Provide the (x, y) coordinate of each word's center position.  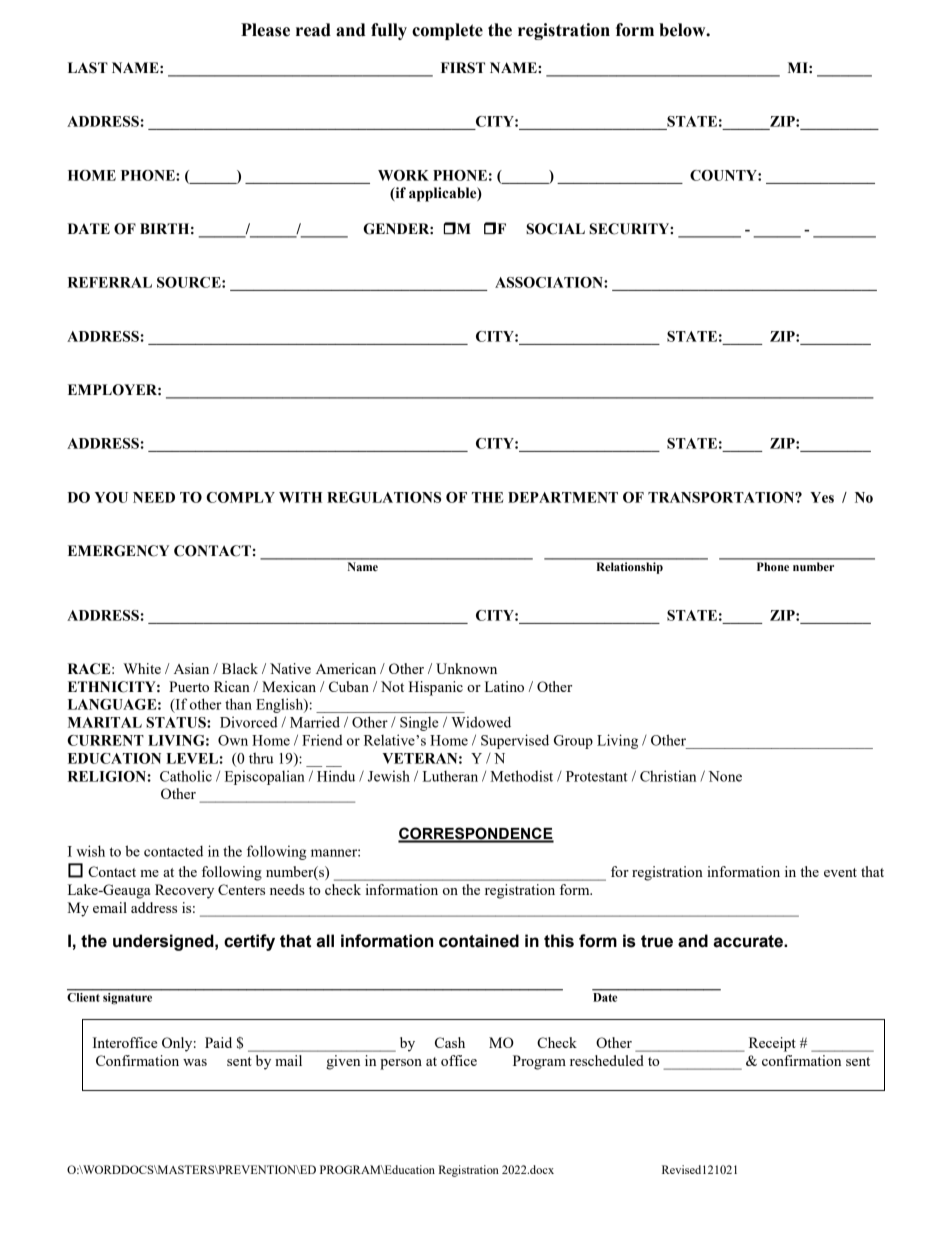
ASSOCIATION (550, 282)
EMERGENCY (118, 551)
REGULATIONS (384, 497)
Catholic (186, 776)
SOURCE (190, 282)
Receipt (772, 1044)
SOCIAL (555, 229)
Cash (450, 1042)
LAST (88, 68)
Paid (218, 1042)
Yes (822, 497)
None (725, 776)
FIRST (463, 68)
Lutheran (450, 776)
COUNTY (724, 175)
